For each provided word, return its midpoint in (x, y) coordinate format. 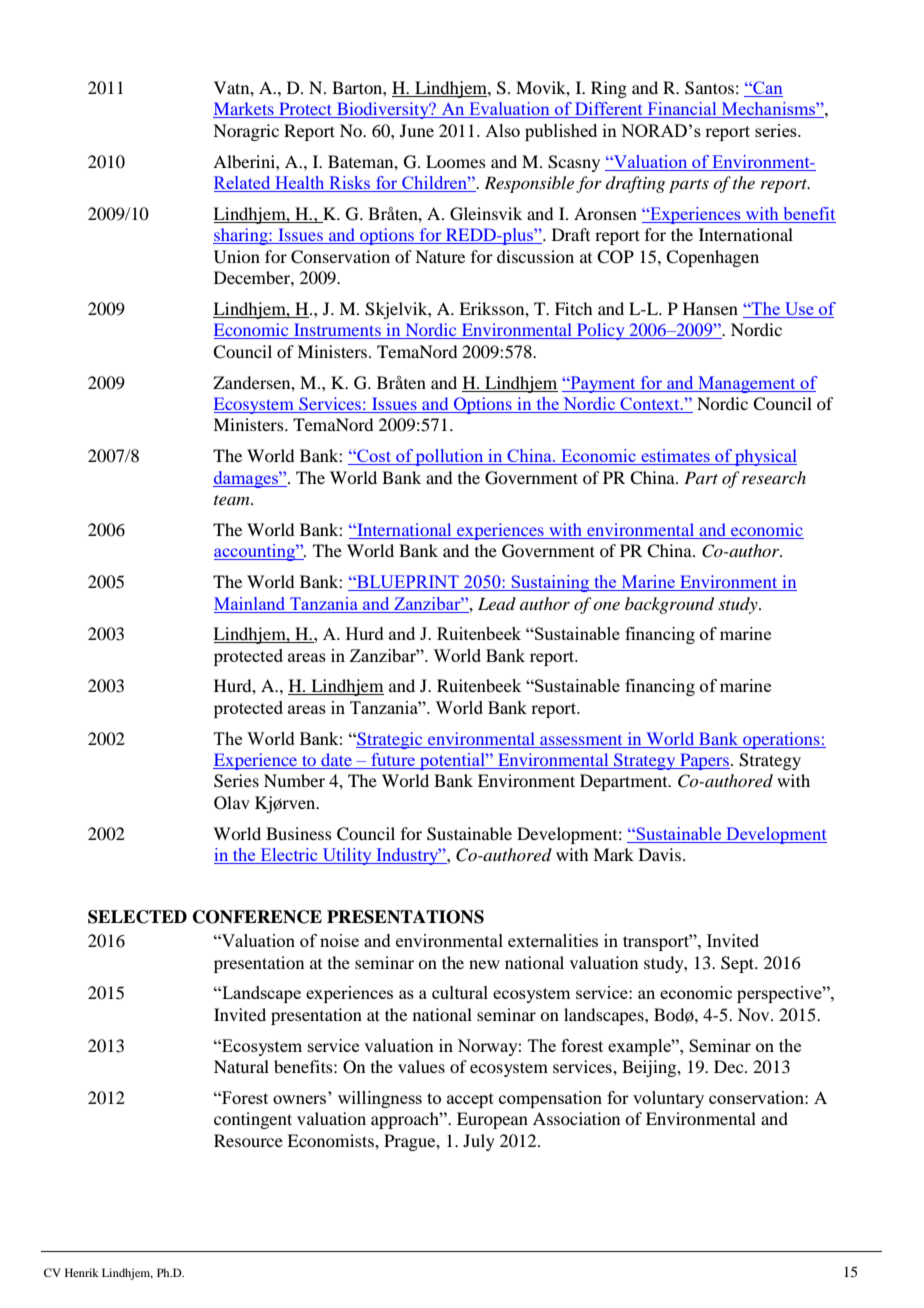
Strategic (390, 740)
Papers (704, 761)
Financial (682, 110)
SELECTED (137, 917)
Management (747, 384)
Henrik (82, 1272)
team (233, 500)
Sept (739, 964)
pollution (450, 457)
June (417, 130)
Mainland (249, 603)
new (484, 964)
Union (237, 257)
